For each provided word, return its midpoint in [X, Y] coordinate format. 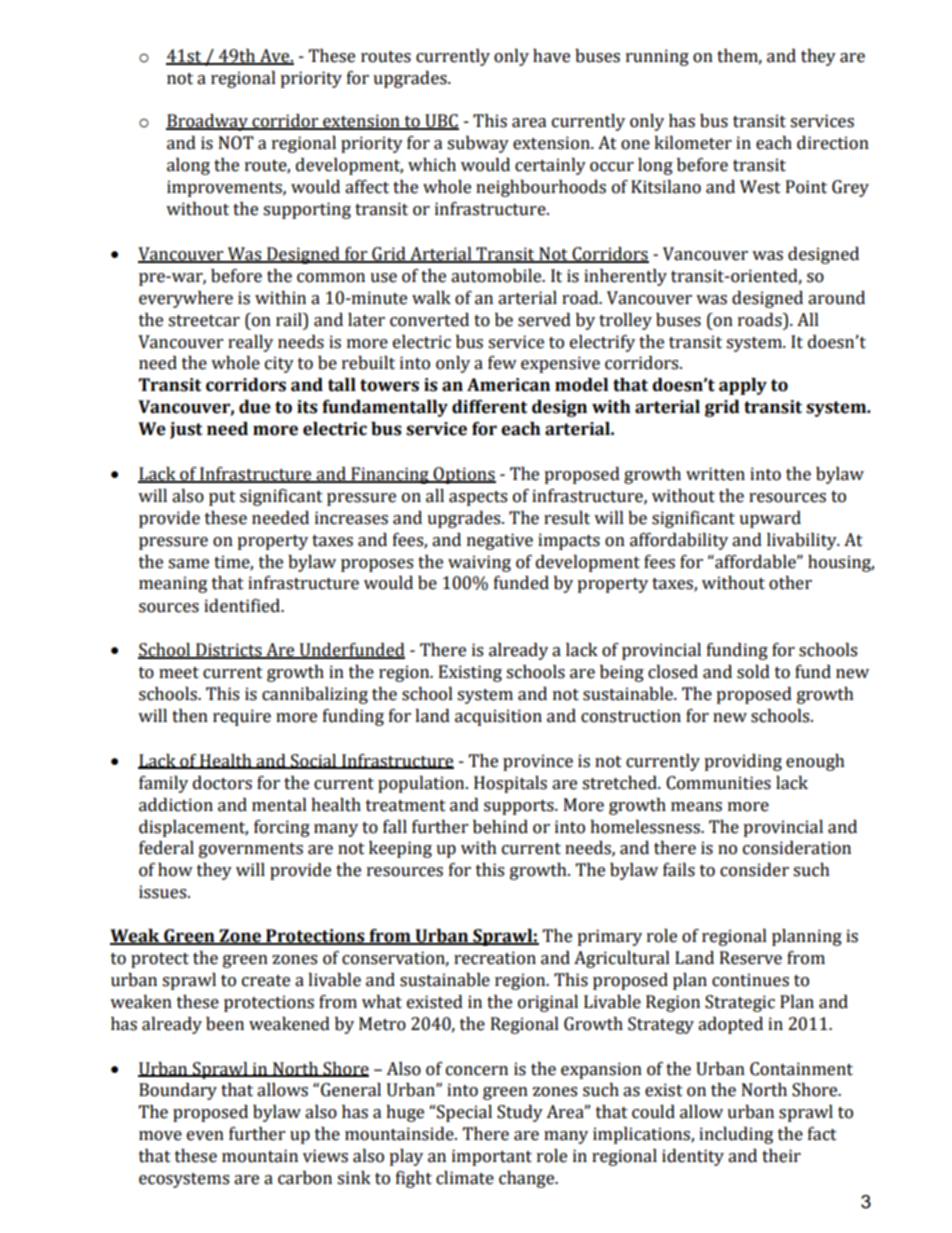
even [205, 1136]
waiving [479, 563]
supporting [307, 210]
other [790, 583]
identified [243, 606]
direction [833, 143]
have [551, 56]
